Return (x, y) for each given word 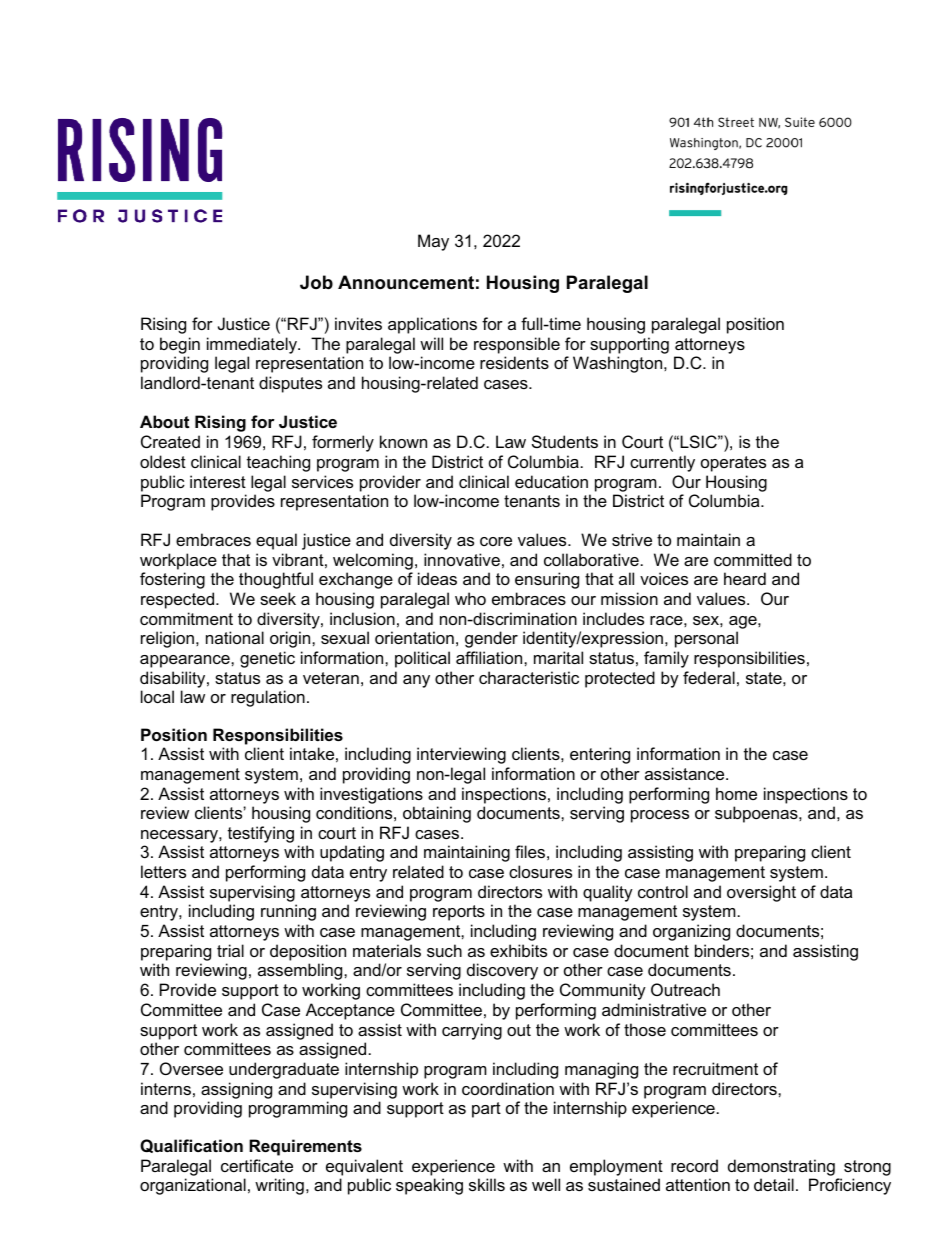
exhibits (518, 950)
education (551, 481)
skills (487, 1184)
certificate (257, 1165)
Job (316, 282)
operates (733, 464)
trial (230, 950)
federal (709, 677)
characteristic (529, 677)
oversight (761, 893)
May (433, 242)
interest (218, 481)
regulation (268, 698)
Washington (619, 364)
